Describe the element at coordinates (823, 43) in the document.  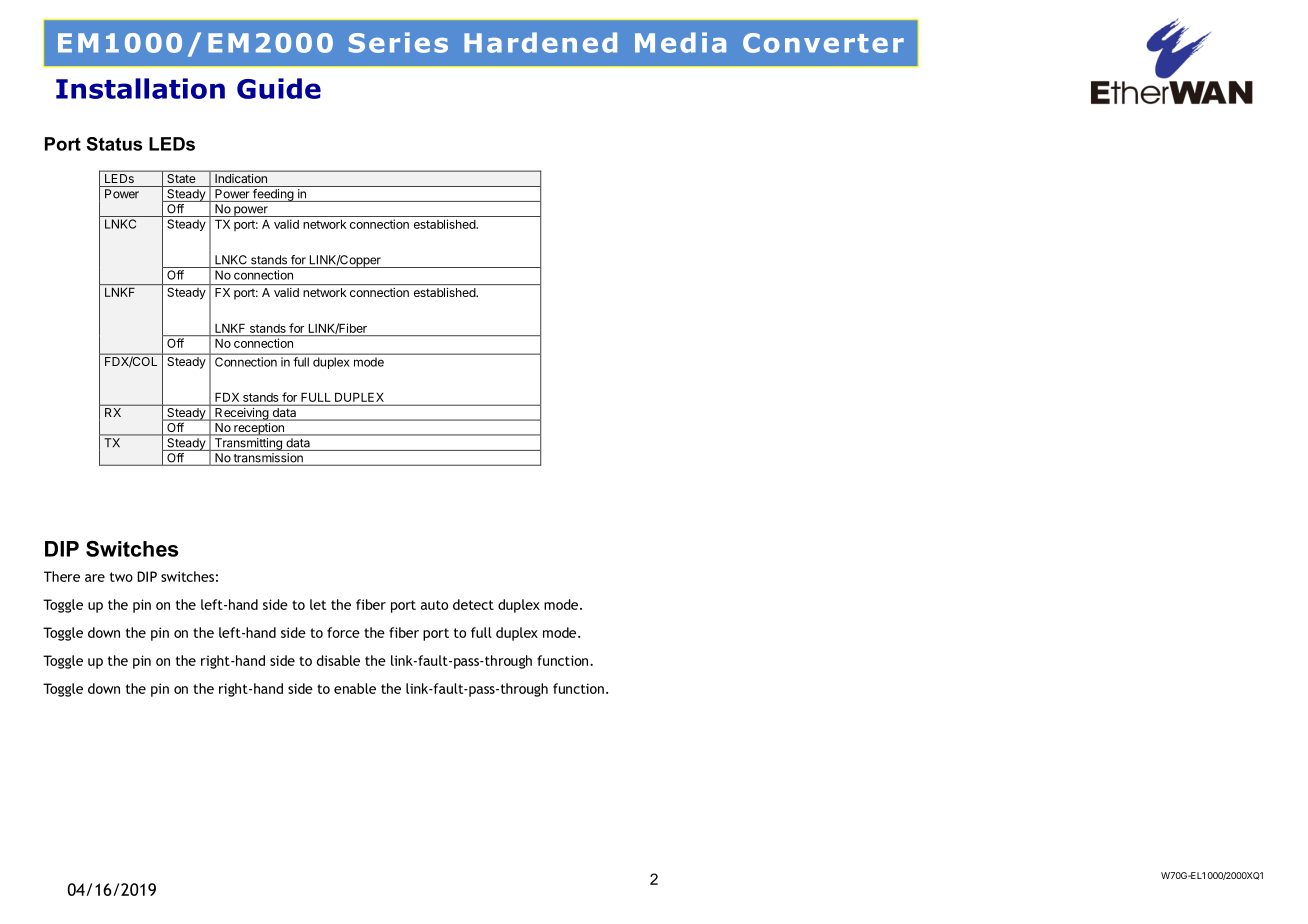
I see `Converter` at that location.
